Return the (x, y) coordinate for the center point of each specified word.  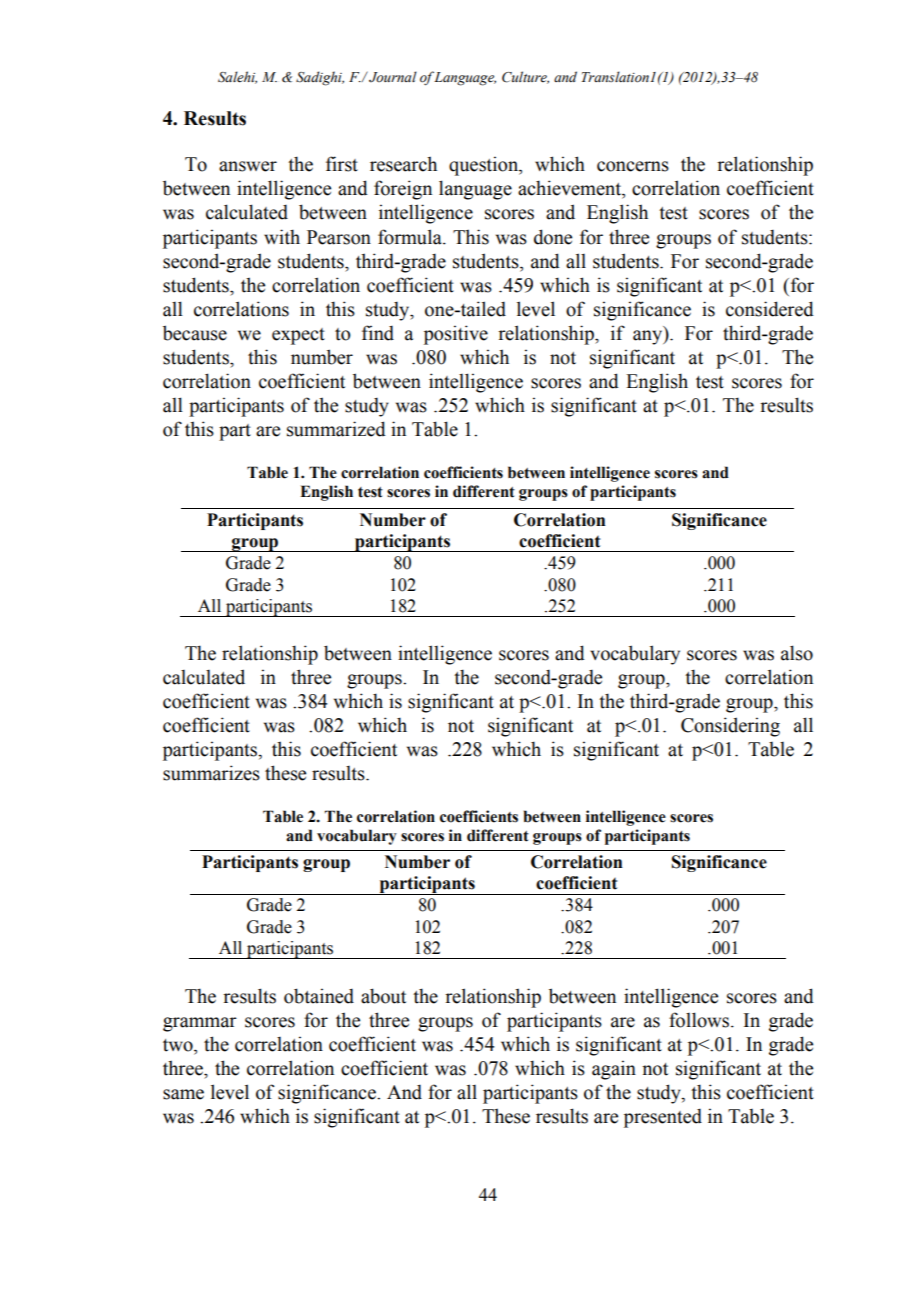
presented (663, 1118)
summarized (336, 429)
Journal (393, 77)
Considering (730, 727)
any (649, 337)
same (183, 1094)
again (614, 1070)
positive (456, 335)
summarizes (211, 773)
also (797, 653)
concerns (633, 166)
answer (248, 166)
